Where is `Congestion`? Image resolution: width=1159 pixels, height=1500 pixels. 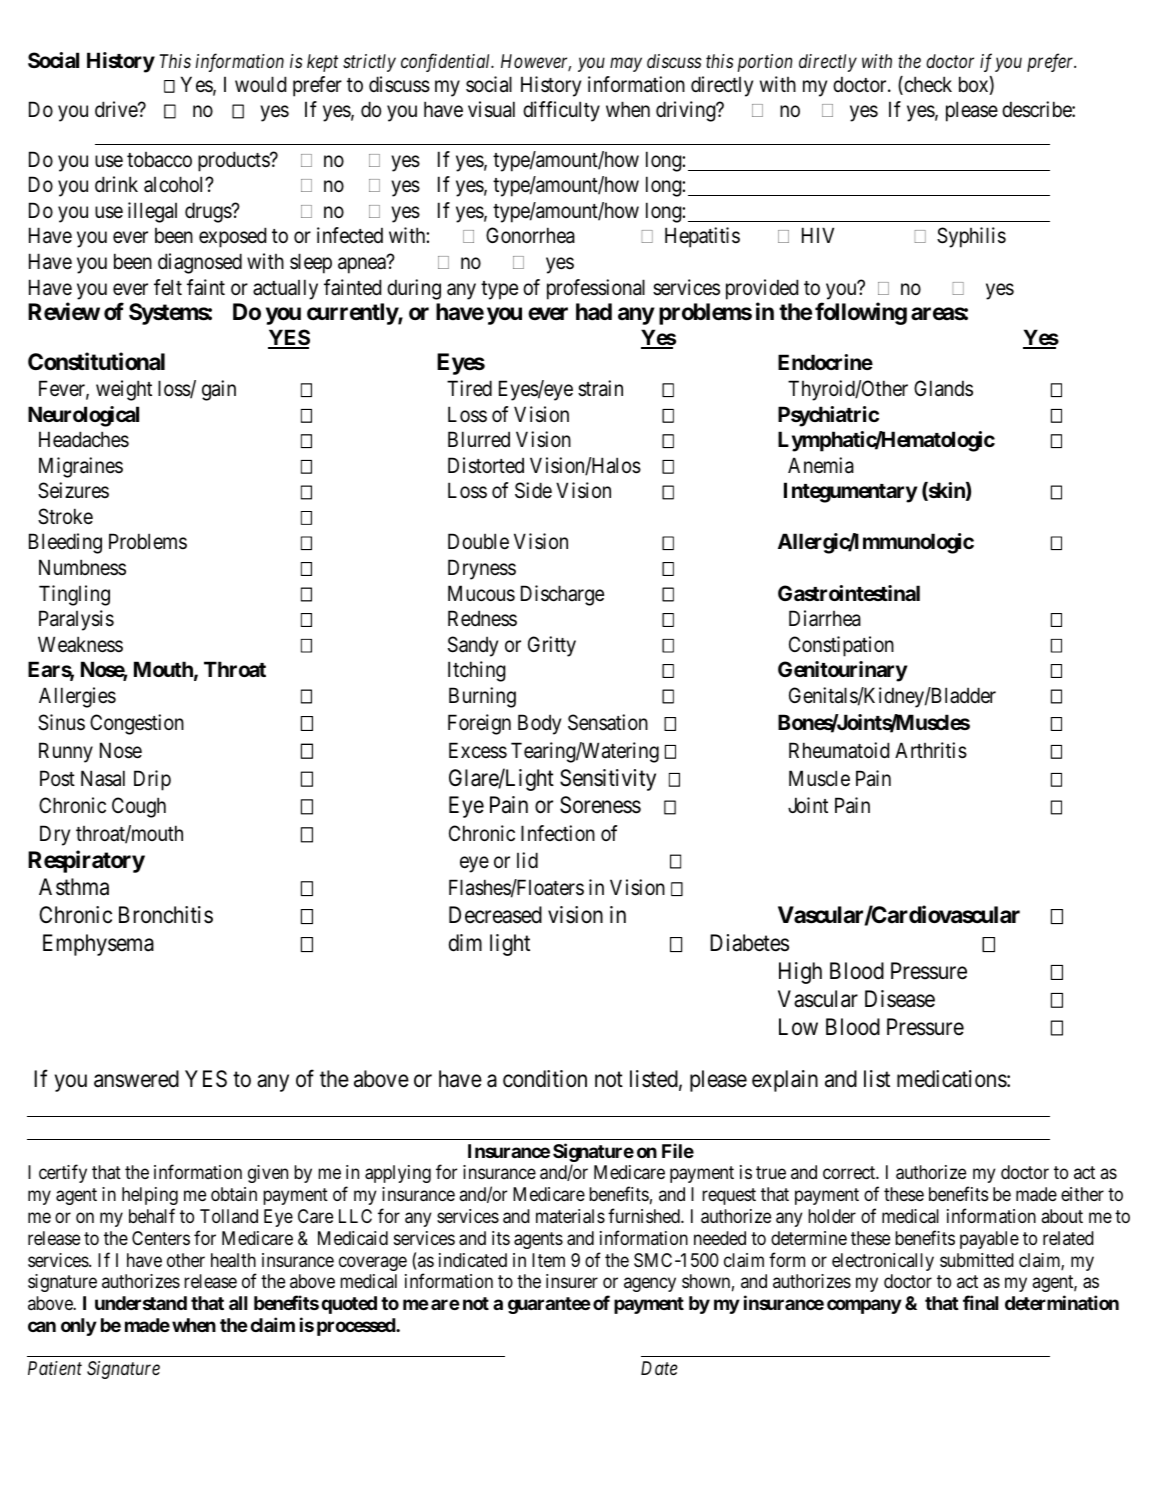
Congestion is located at coordinates (137, 724).
